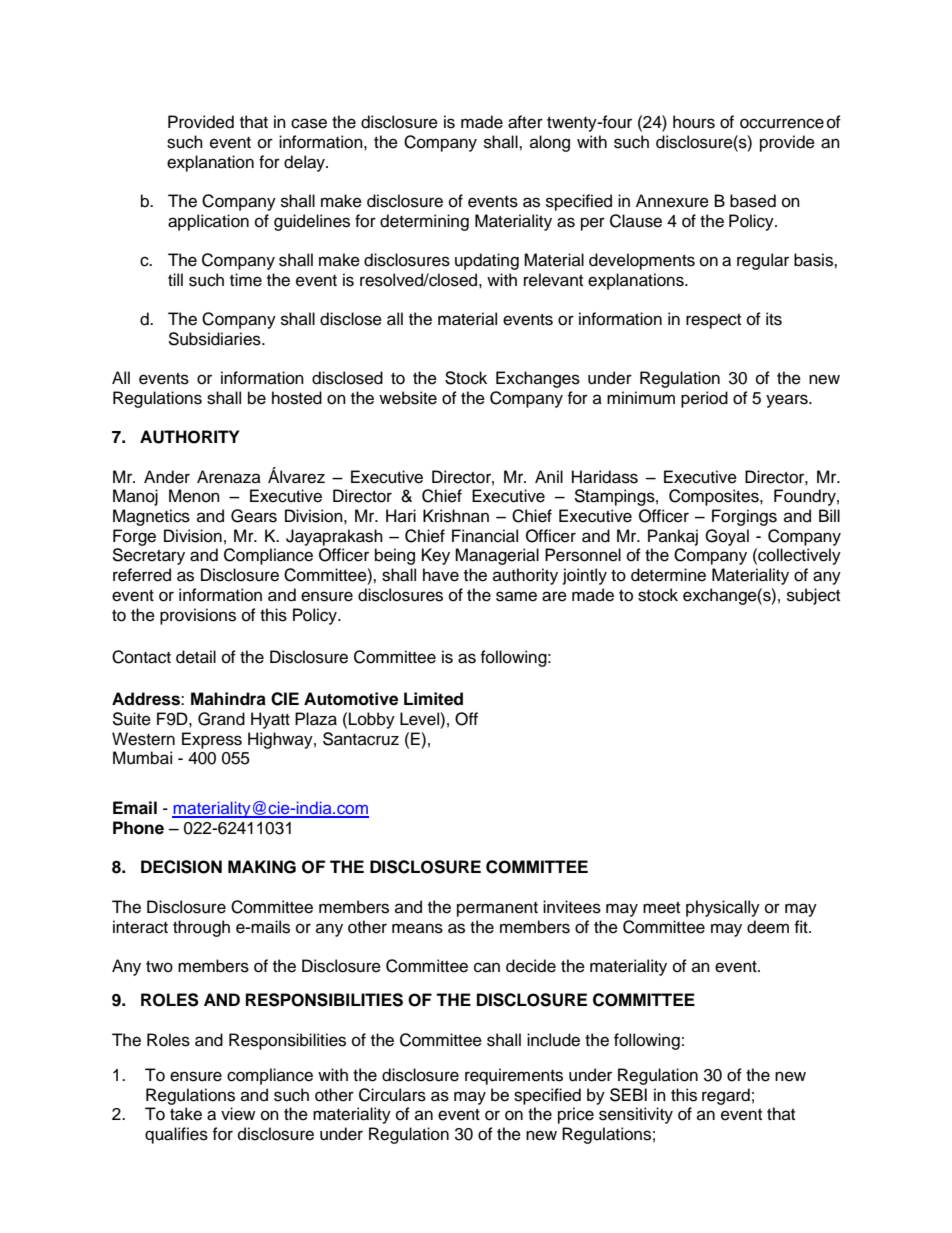 Image resolution: width=952 pixels, height=1233 pixels. Describe the element at coordinates (194, 496) in the image. I see `Menon` at that location.
